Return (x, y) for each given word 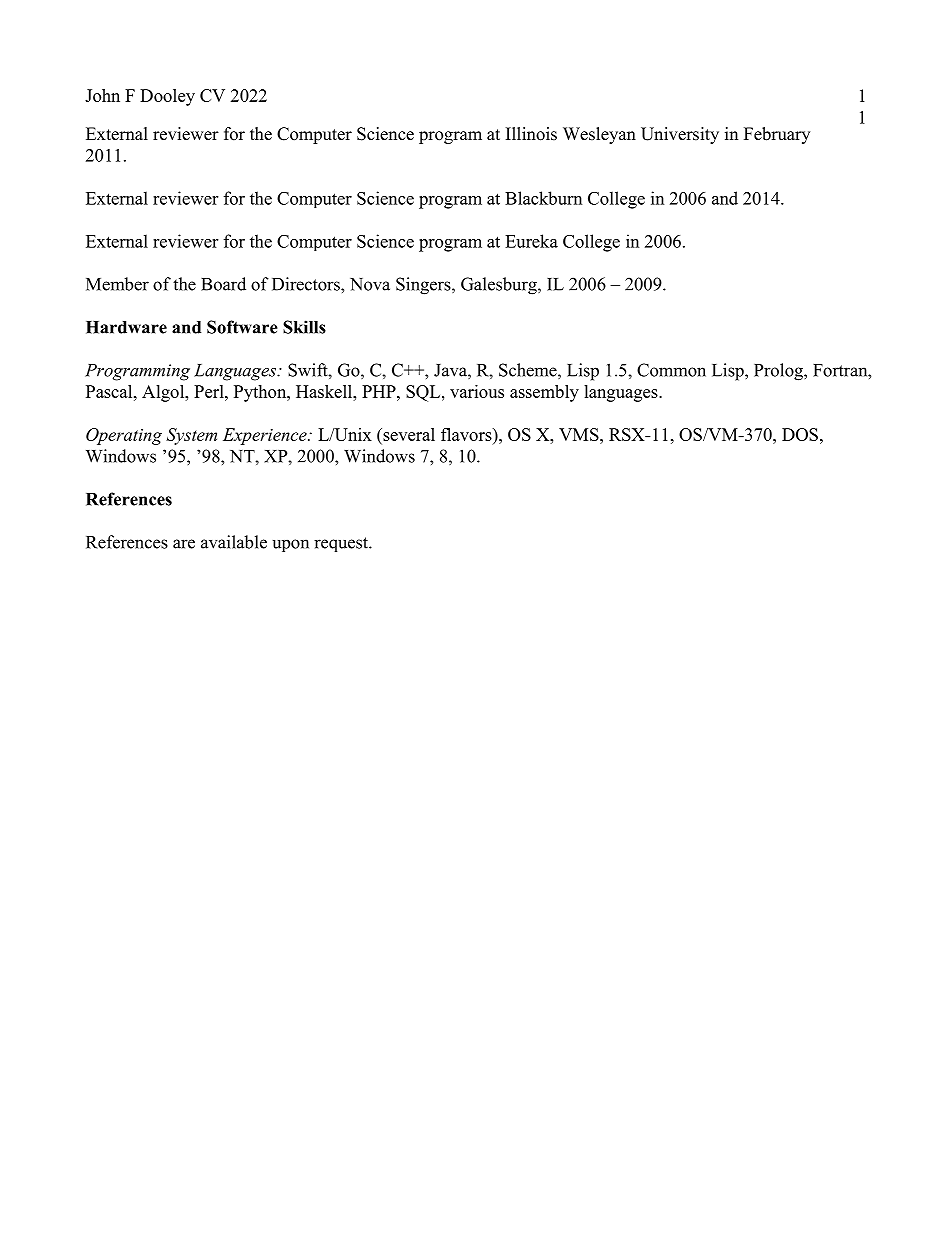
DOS (800, 434)
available (234, 542)
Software (242, 327)
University (680, 135)
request (342, 544)
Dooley (167, 97)
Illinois (531, 134)
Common (671, 370)
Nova (370, 284)
